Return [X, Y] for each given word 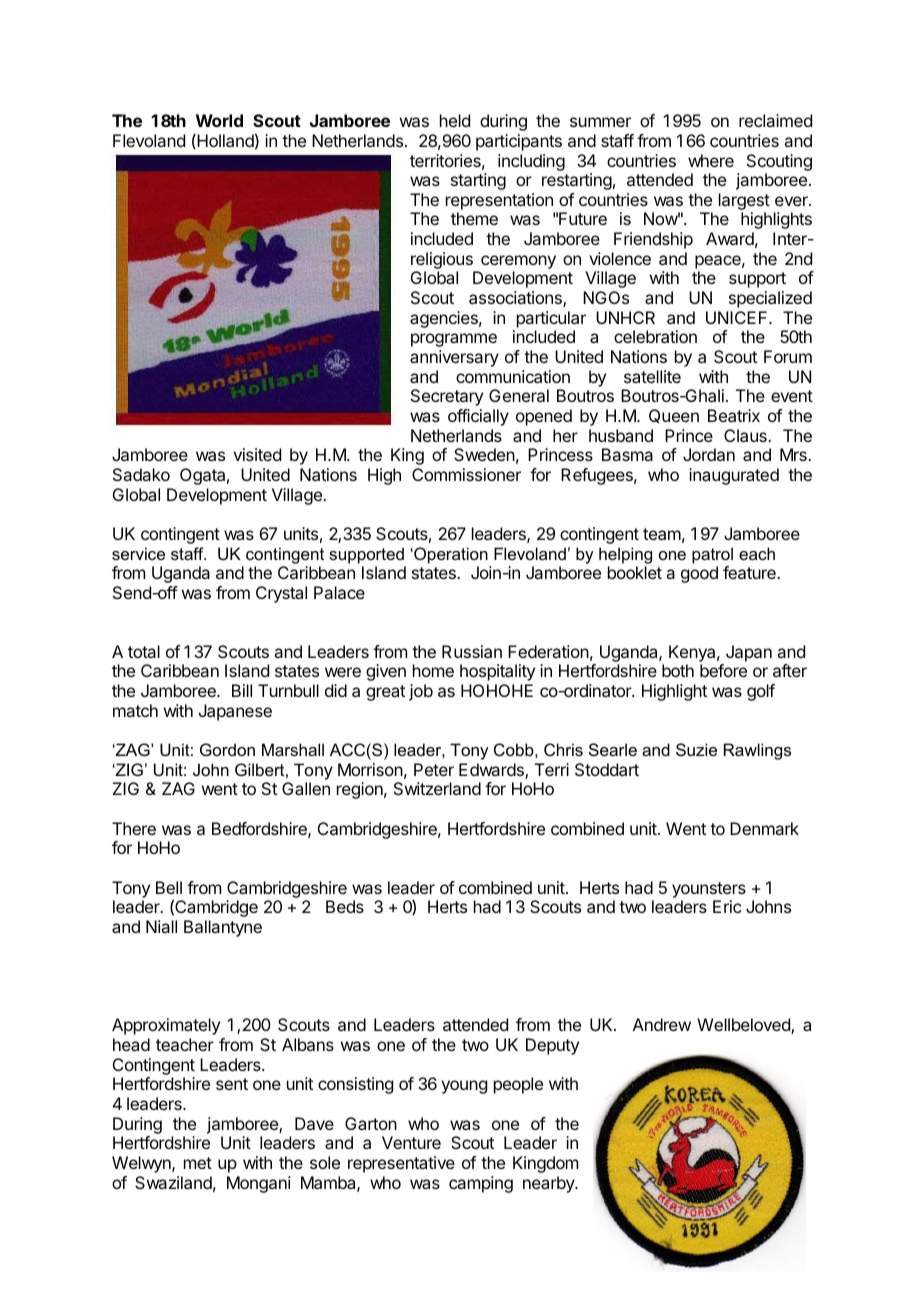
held [455, 120]
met [198, 1163]
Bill [242, 690]
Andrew [662, 1024]
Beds [345, 906]
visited [257, 454]
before [723, 670]
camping [481, 1184]
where [711, 160]
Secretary [447, 397]
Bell [169, 887]
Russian [472, 651]
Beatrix [734, 415]
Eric [727, 906]
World [219, 120]
